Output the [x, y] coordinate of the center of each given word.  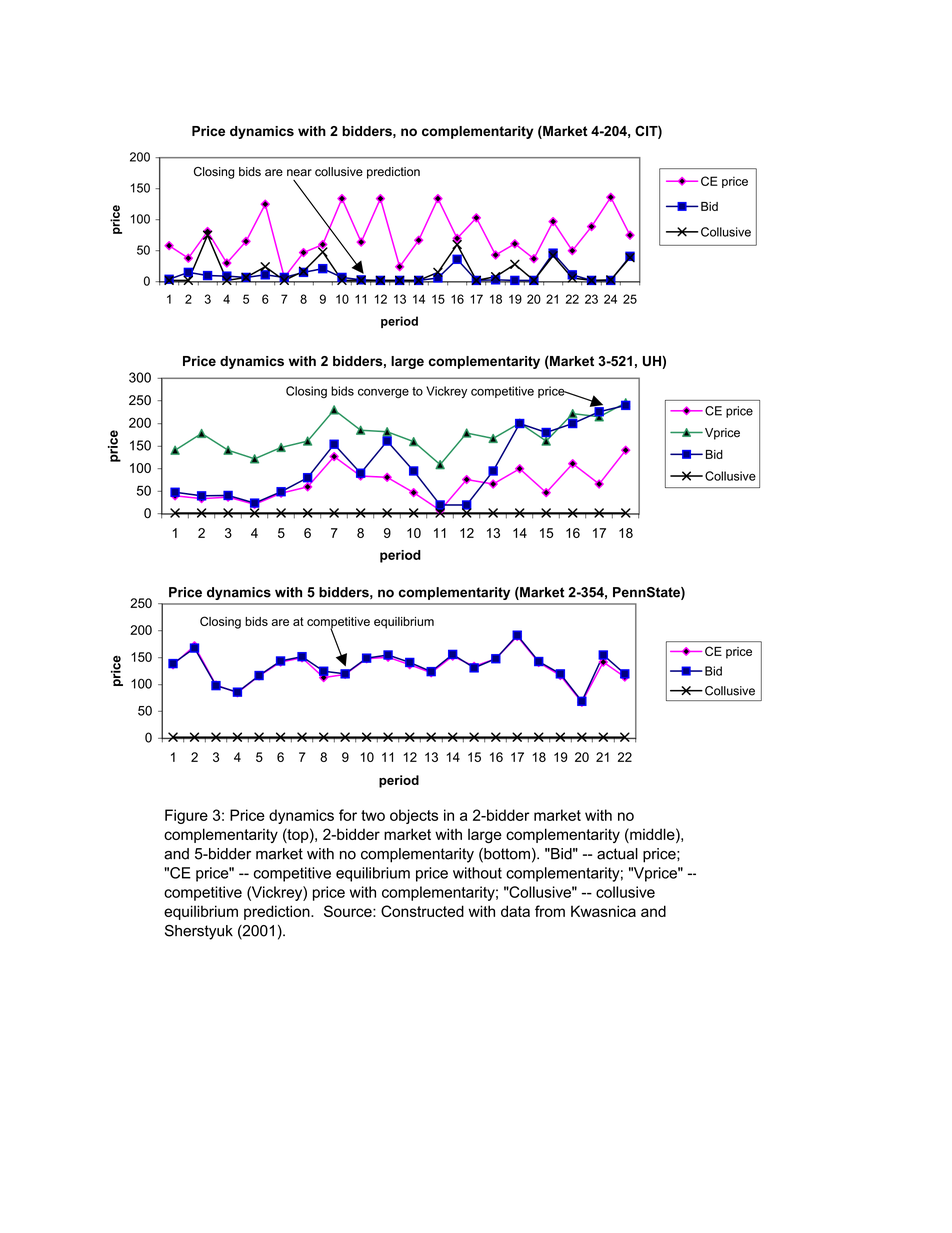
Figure [186, 816]
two [373, 815]
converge [383, 393]
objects [414, 816]
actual [617, 854]
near [299, 173]
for [348, 815]
